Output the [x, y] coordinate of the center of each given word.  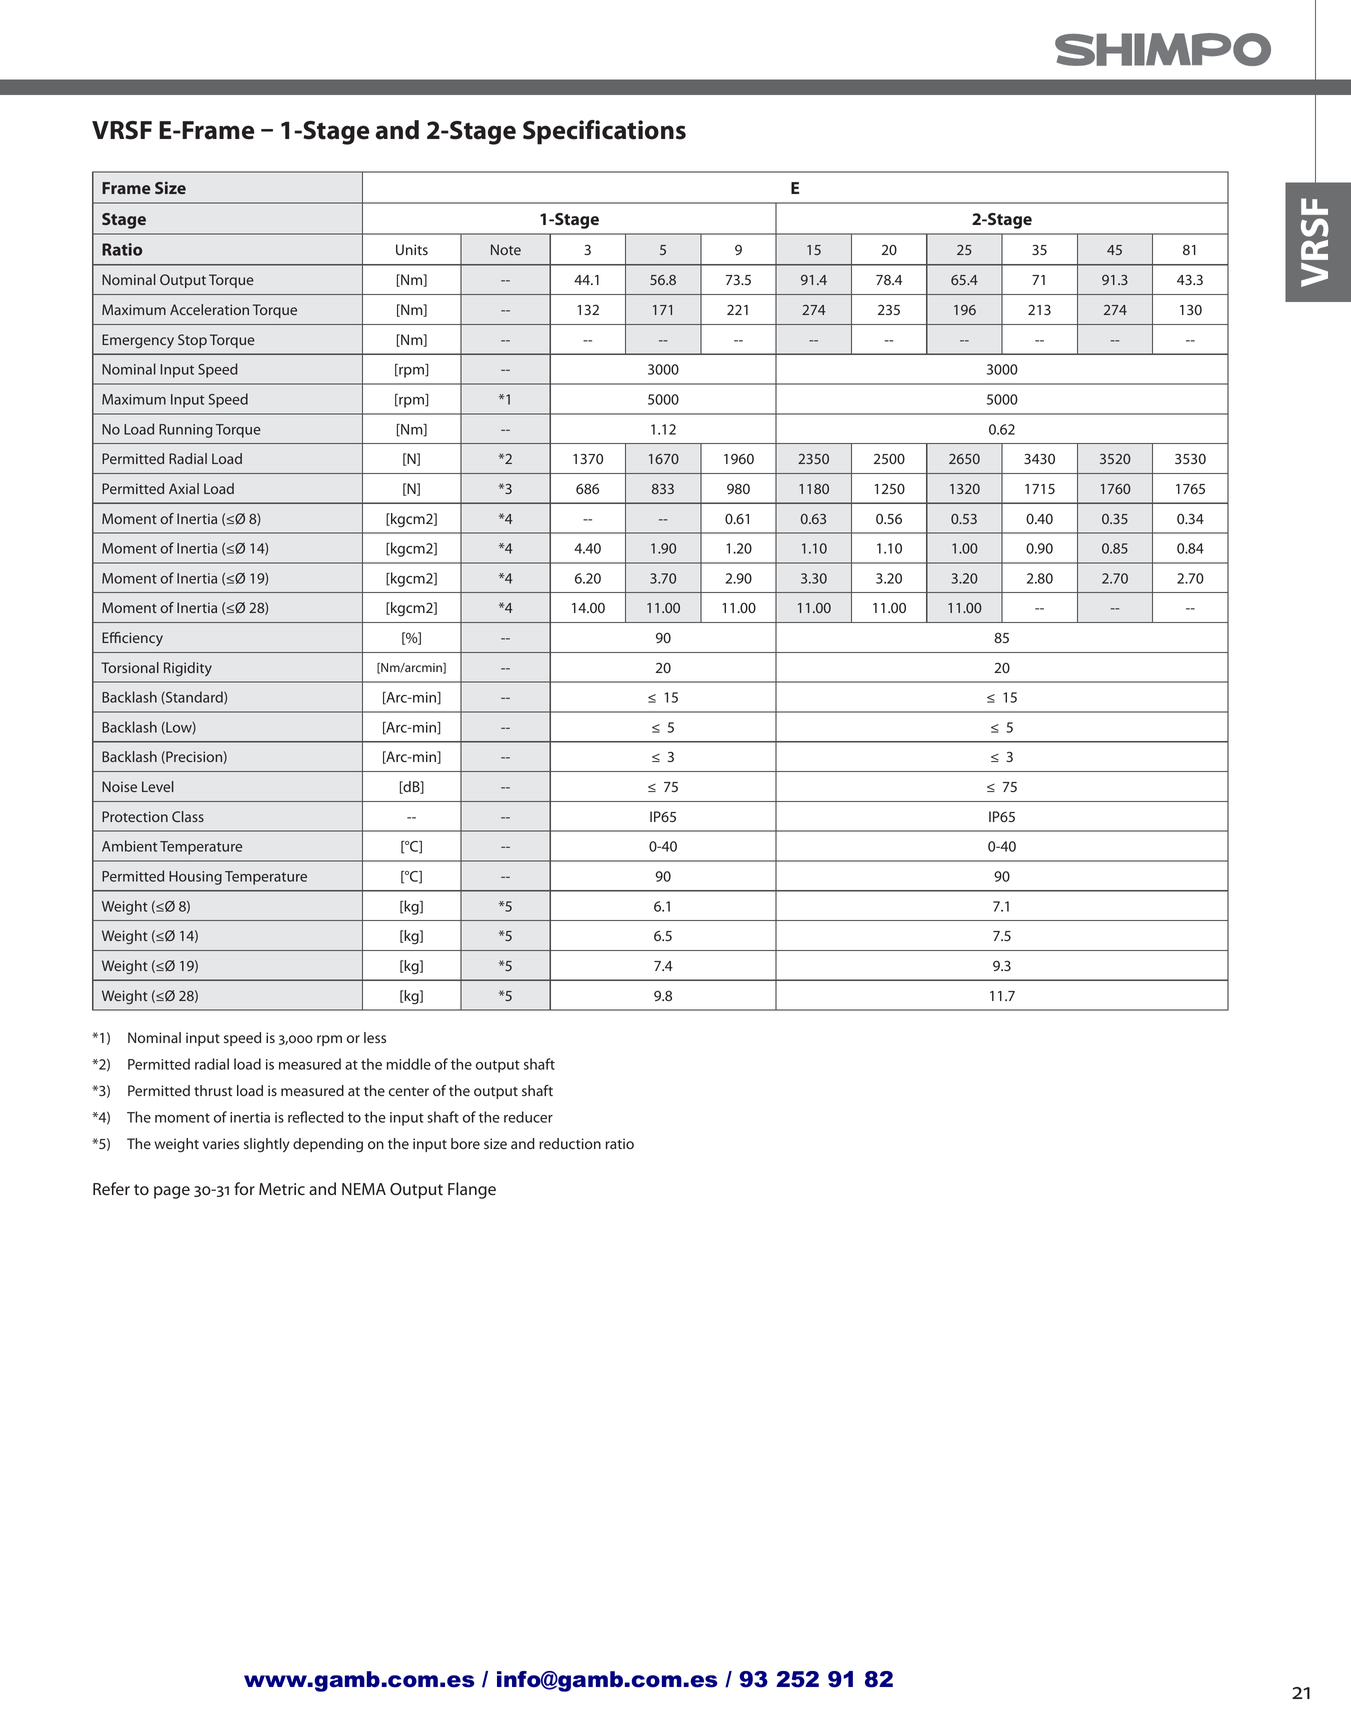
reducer [528, 1117]
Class [188, 816]
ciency [142, 639]
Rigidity [188, 669]
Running [185, 431]
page [172, 1192]
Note [506, 249]
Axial [184, 488]
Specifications [604, 132]
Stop [192, 341]
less [375, 1037]
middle [409, 1064]
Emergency [138, 341]
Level [158, 786]
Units [412, 249]
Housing [195, 878]
